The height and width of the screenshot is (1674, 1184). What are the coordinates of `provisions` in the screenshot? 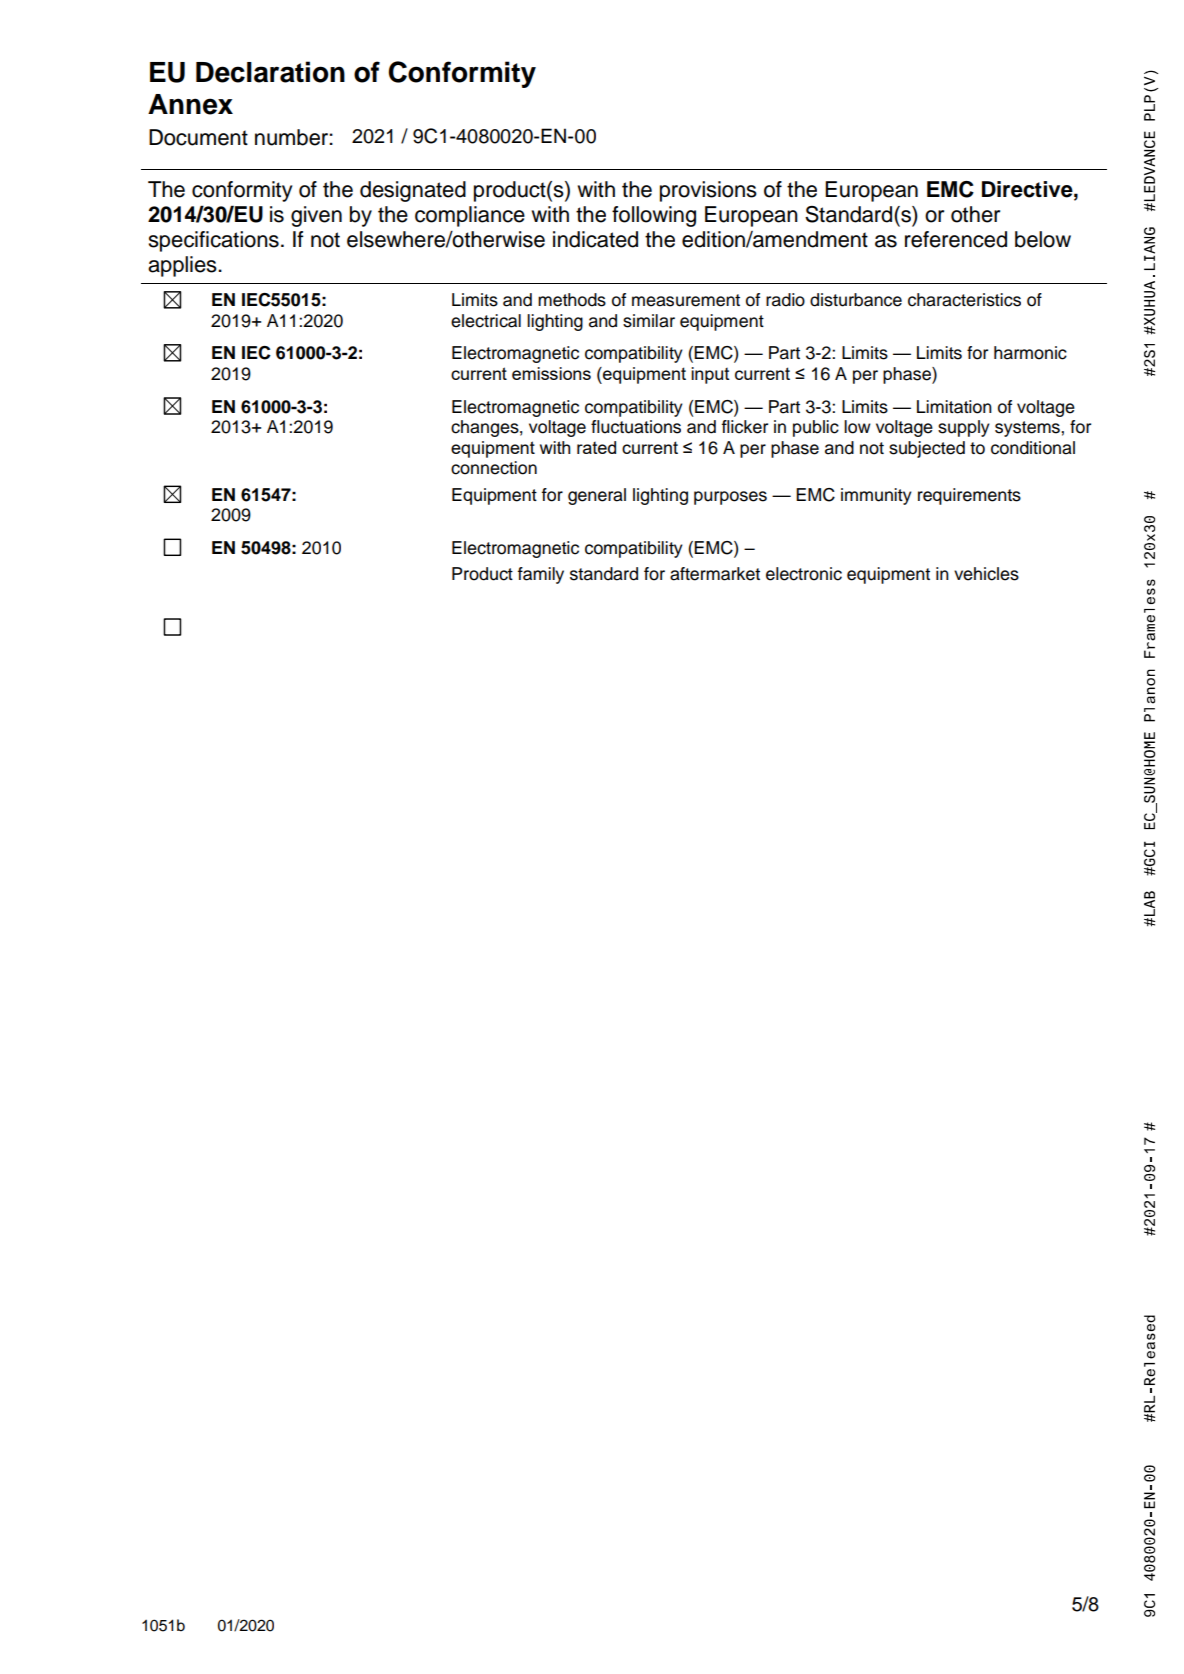 It's located at (708, 191).
